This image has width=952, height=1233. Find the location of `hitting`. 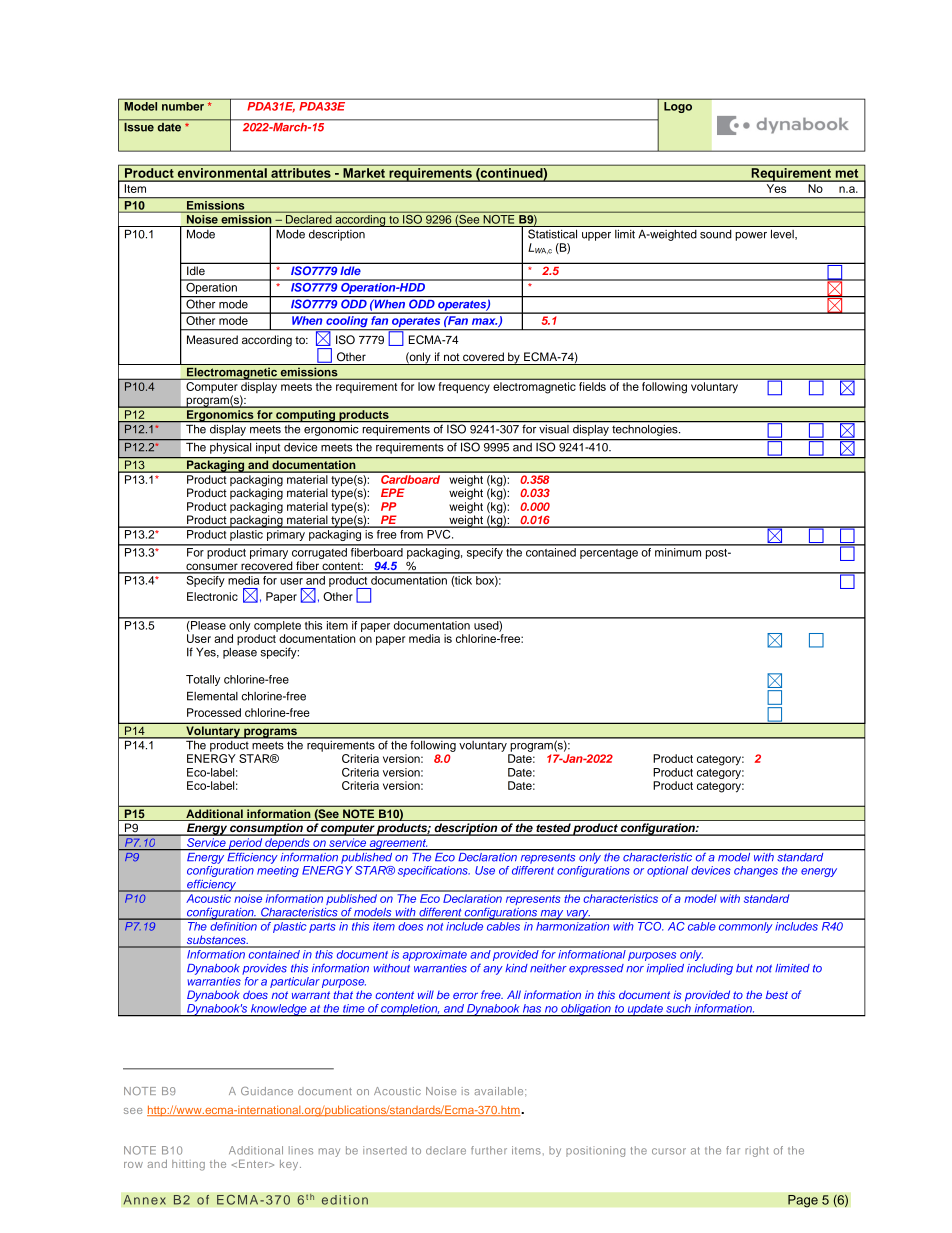

hitting is located at coordinates (188, 1165).
